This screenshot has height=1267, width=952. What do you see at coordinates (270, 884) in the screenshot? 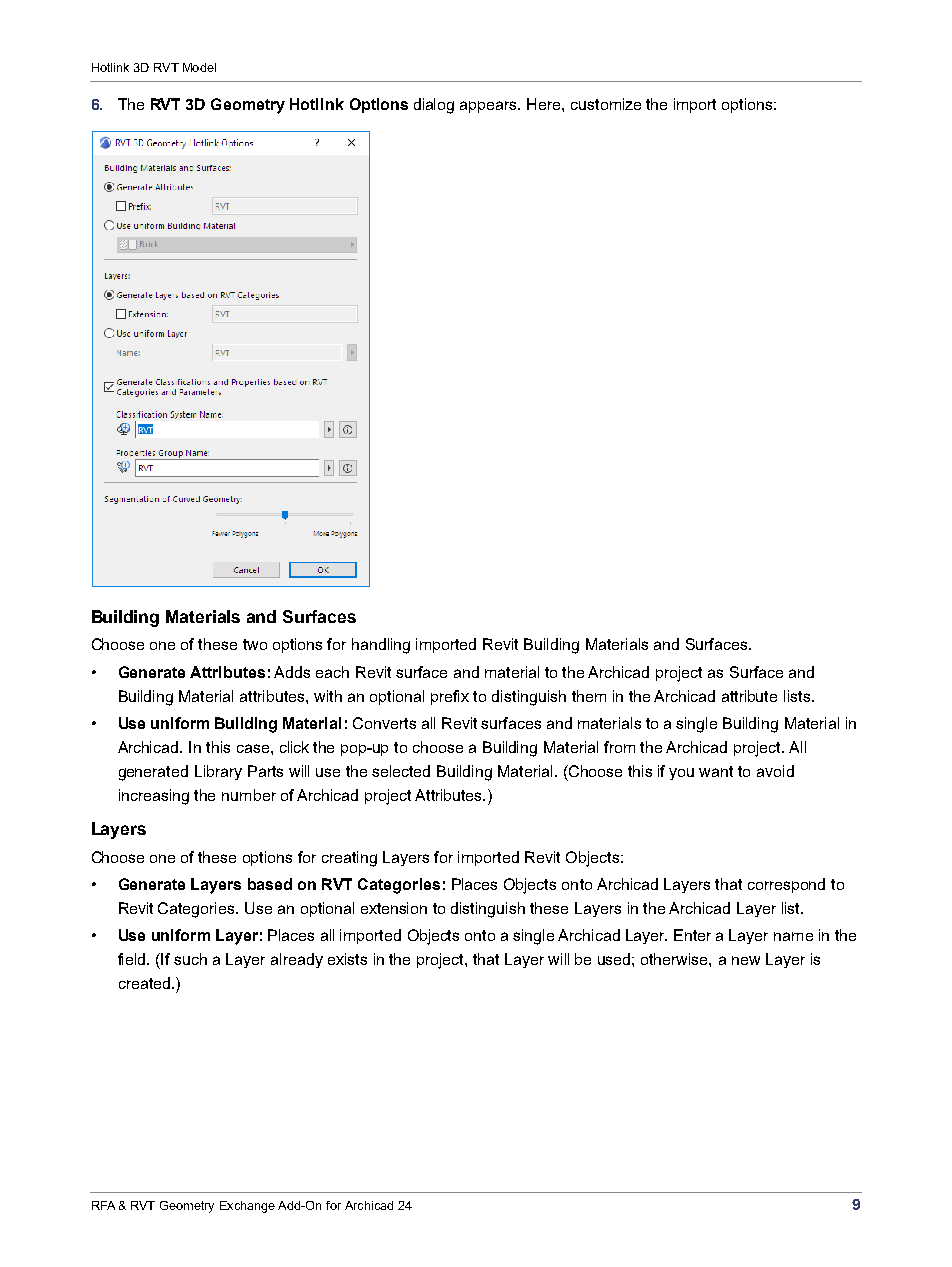
I see `based` at bounding box center [270, 884].
